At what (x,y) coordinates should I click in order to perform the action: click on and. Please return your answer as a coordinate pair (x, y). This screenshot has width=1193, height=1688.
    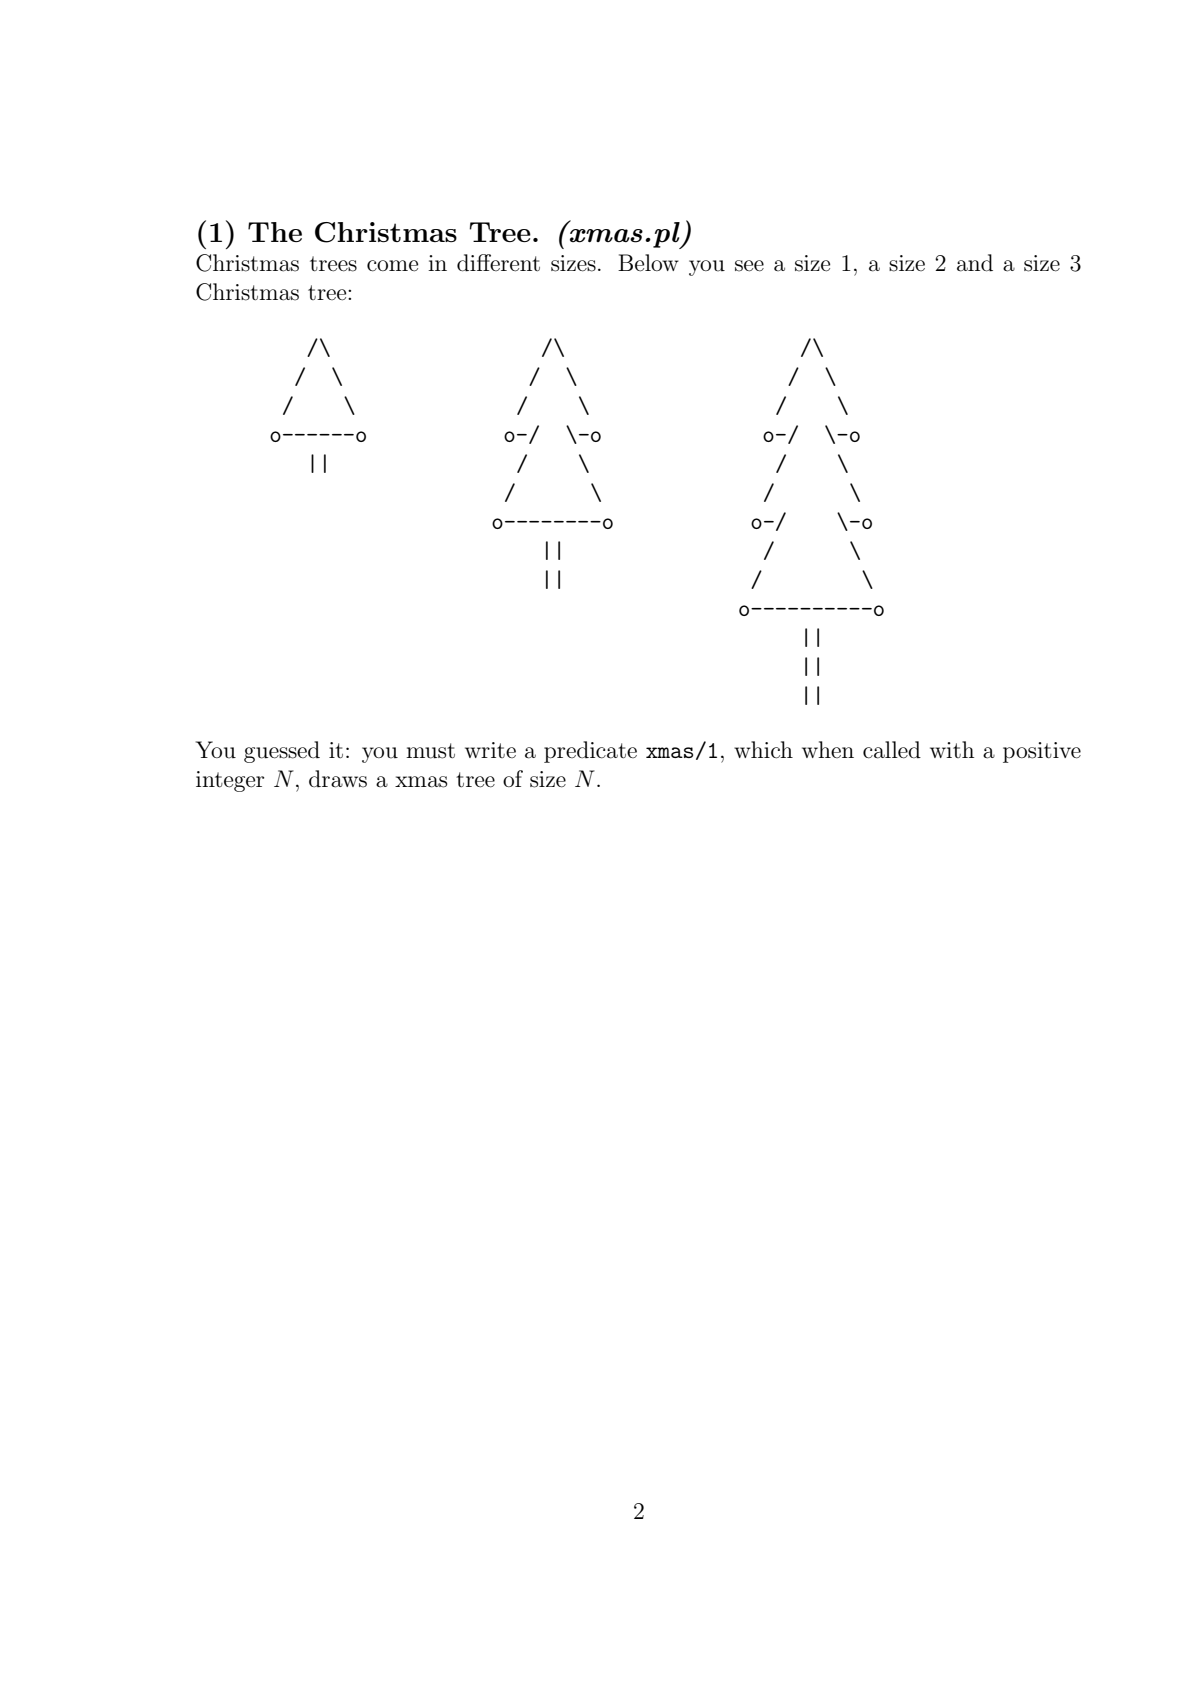
    Looking at the image, I should click on (975, 263).
